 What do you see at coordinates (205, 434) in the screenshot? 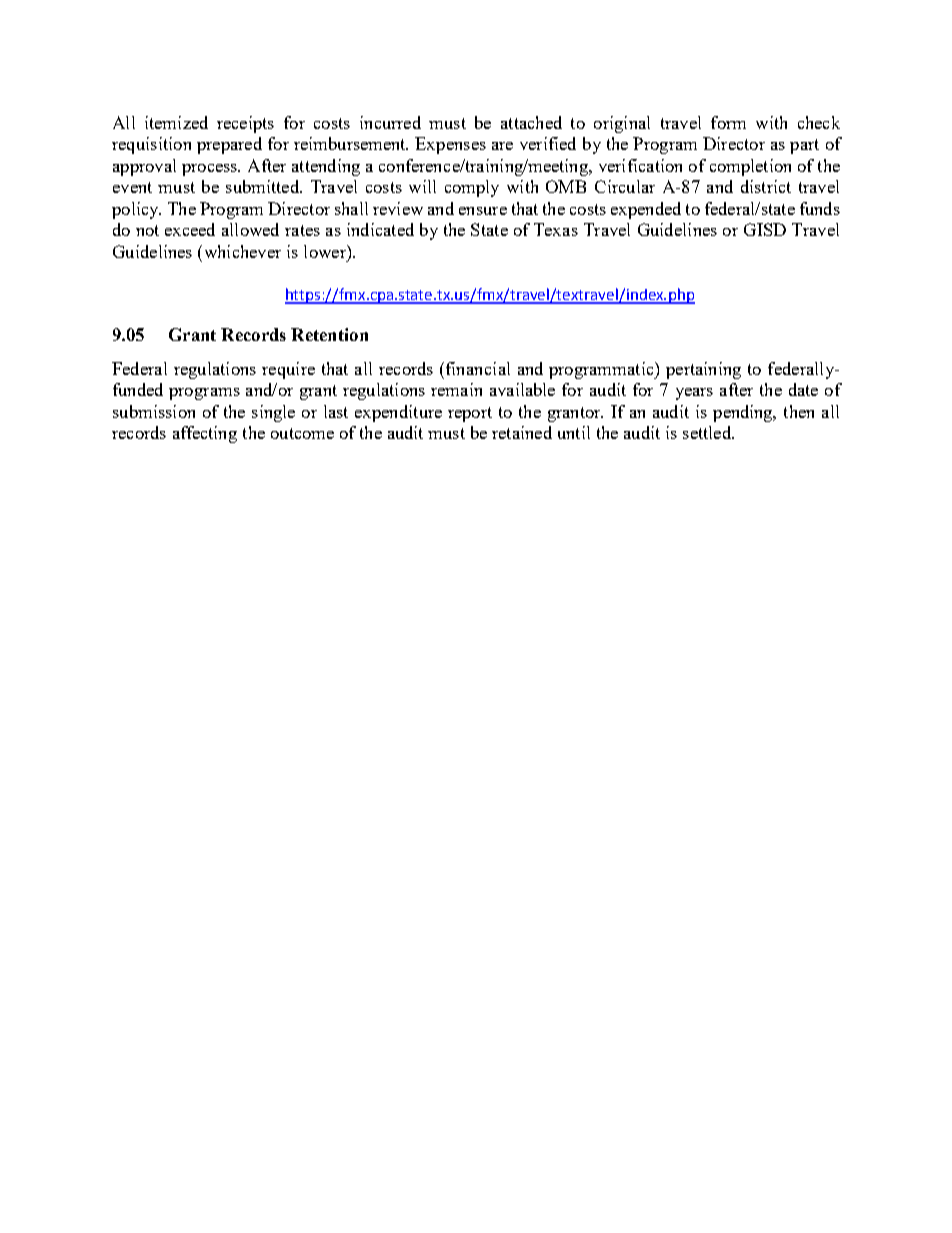
I see `affecting` at bounding box center [205, 434].
